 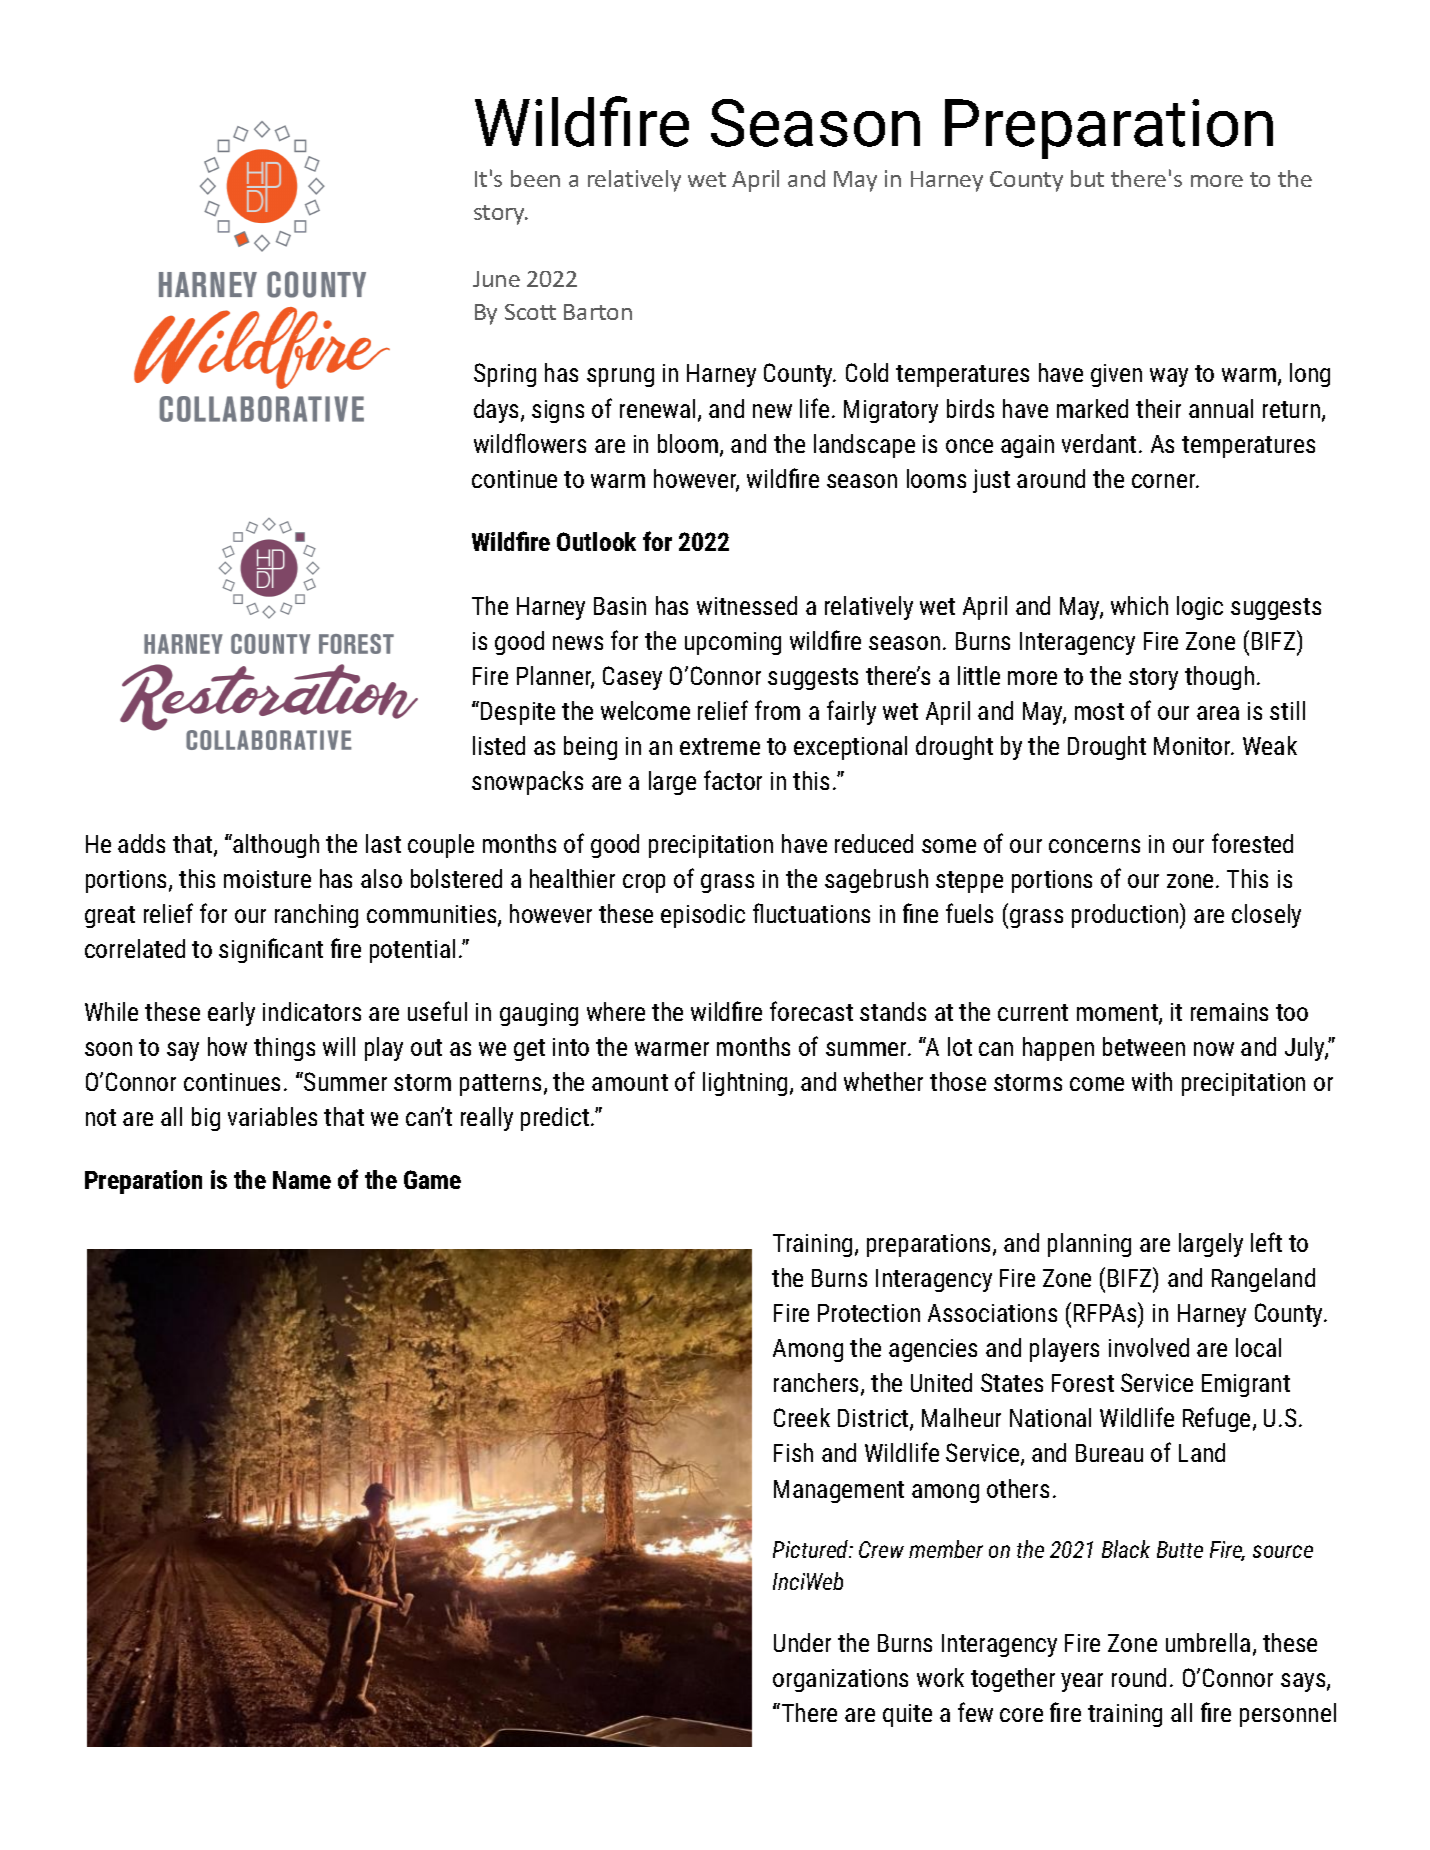 I want to click on Under, so click(x=802, y=1642).
